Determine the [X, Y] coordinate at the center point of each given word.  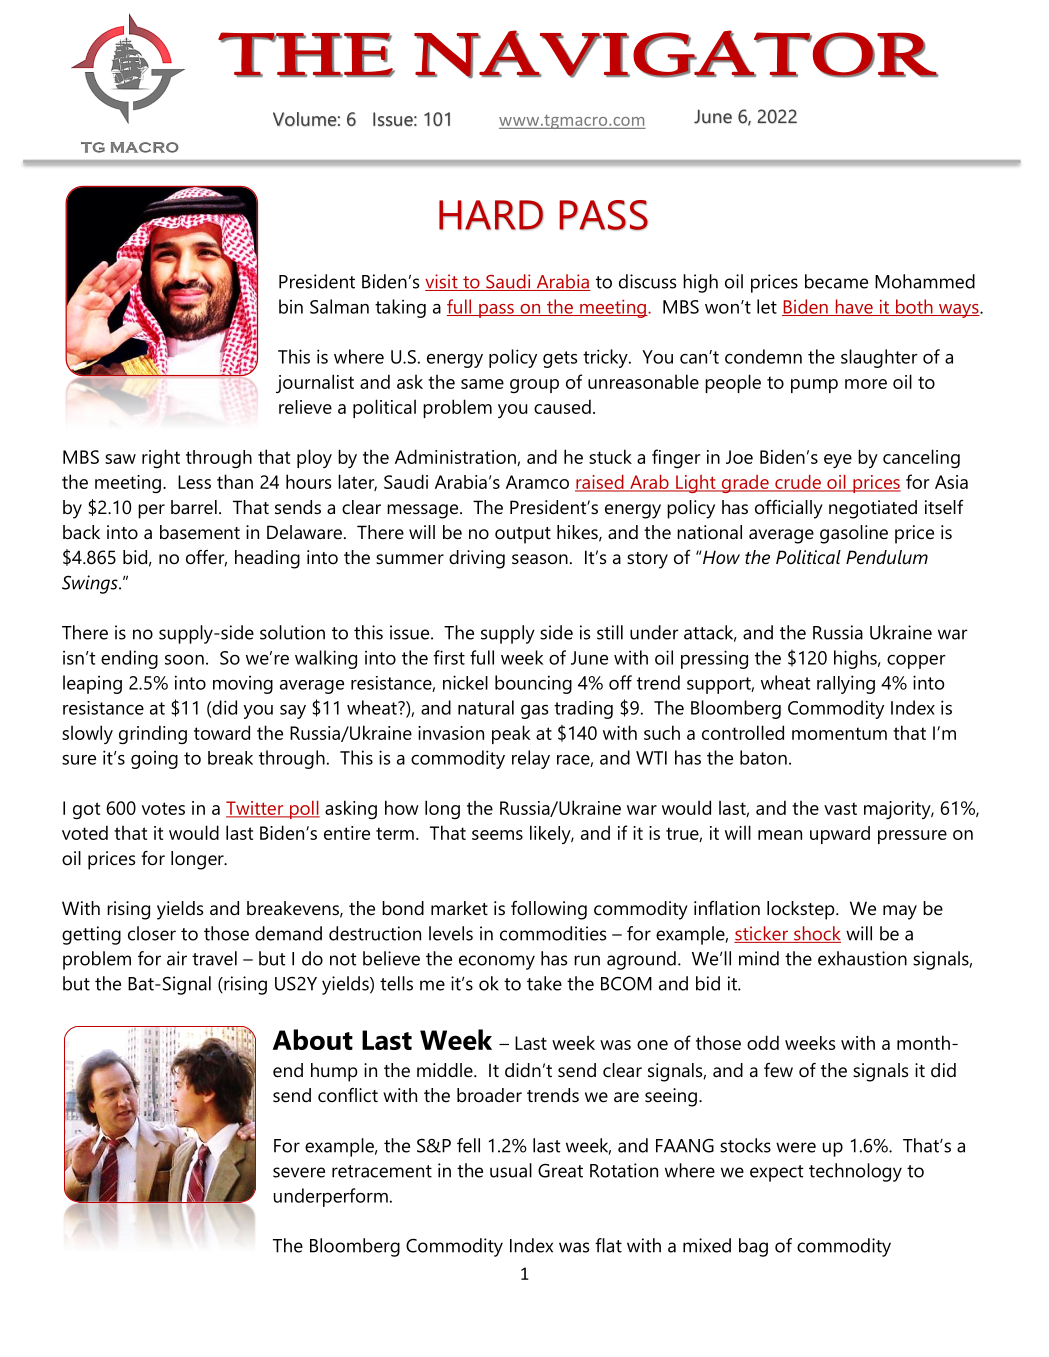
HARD [491, 215]
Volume [305, 119]
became [836, 281]
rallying [846, 684]
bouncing [533, 684]
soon [184, 660]
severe [299, 1172]
